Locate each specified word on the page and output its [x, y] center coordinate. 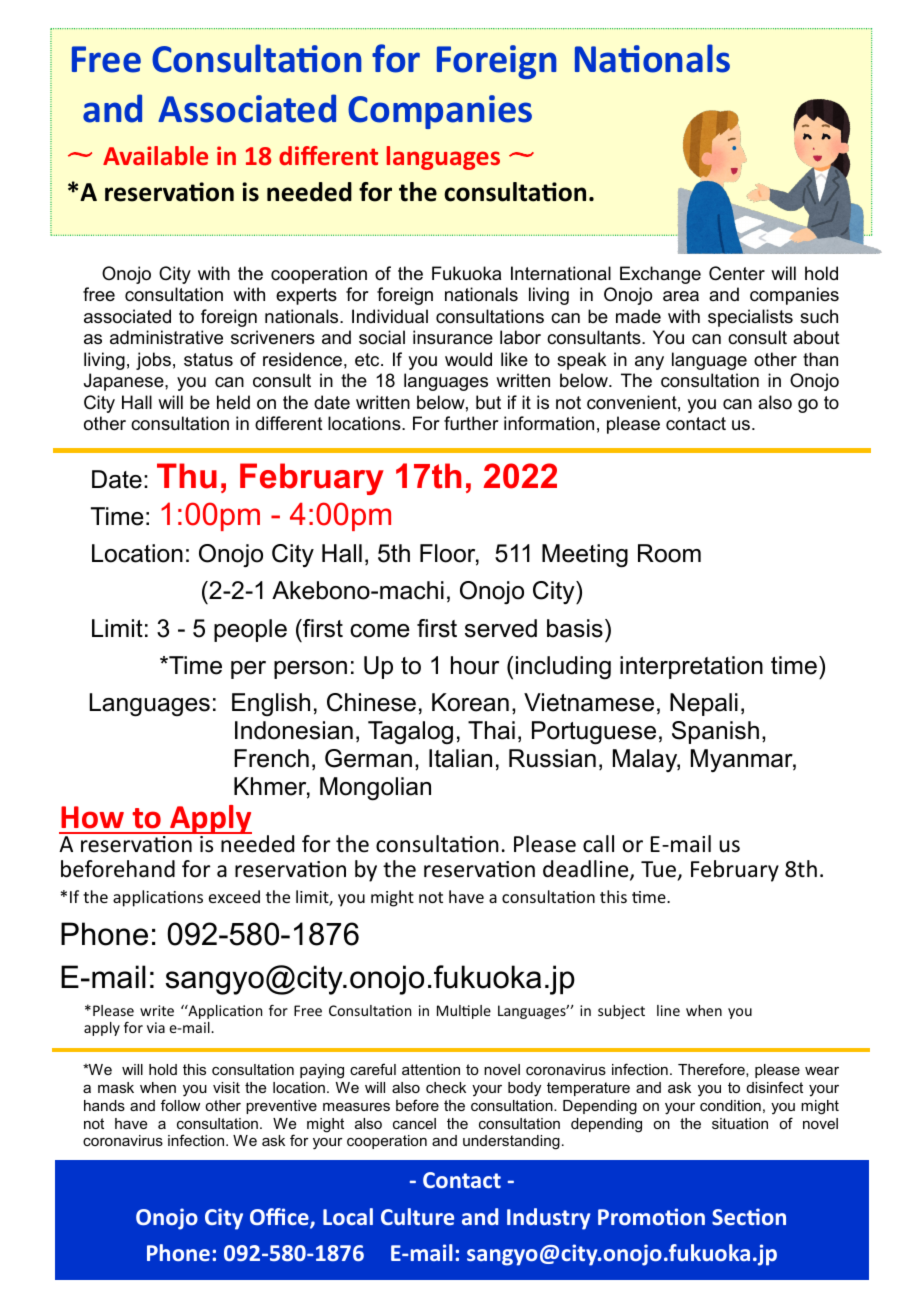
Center [737, 273]
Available [155, 155]
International [561, 273]
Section [749, 1216]
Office [280, 1218]
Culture [417, 1216]
